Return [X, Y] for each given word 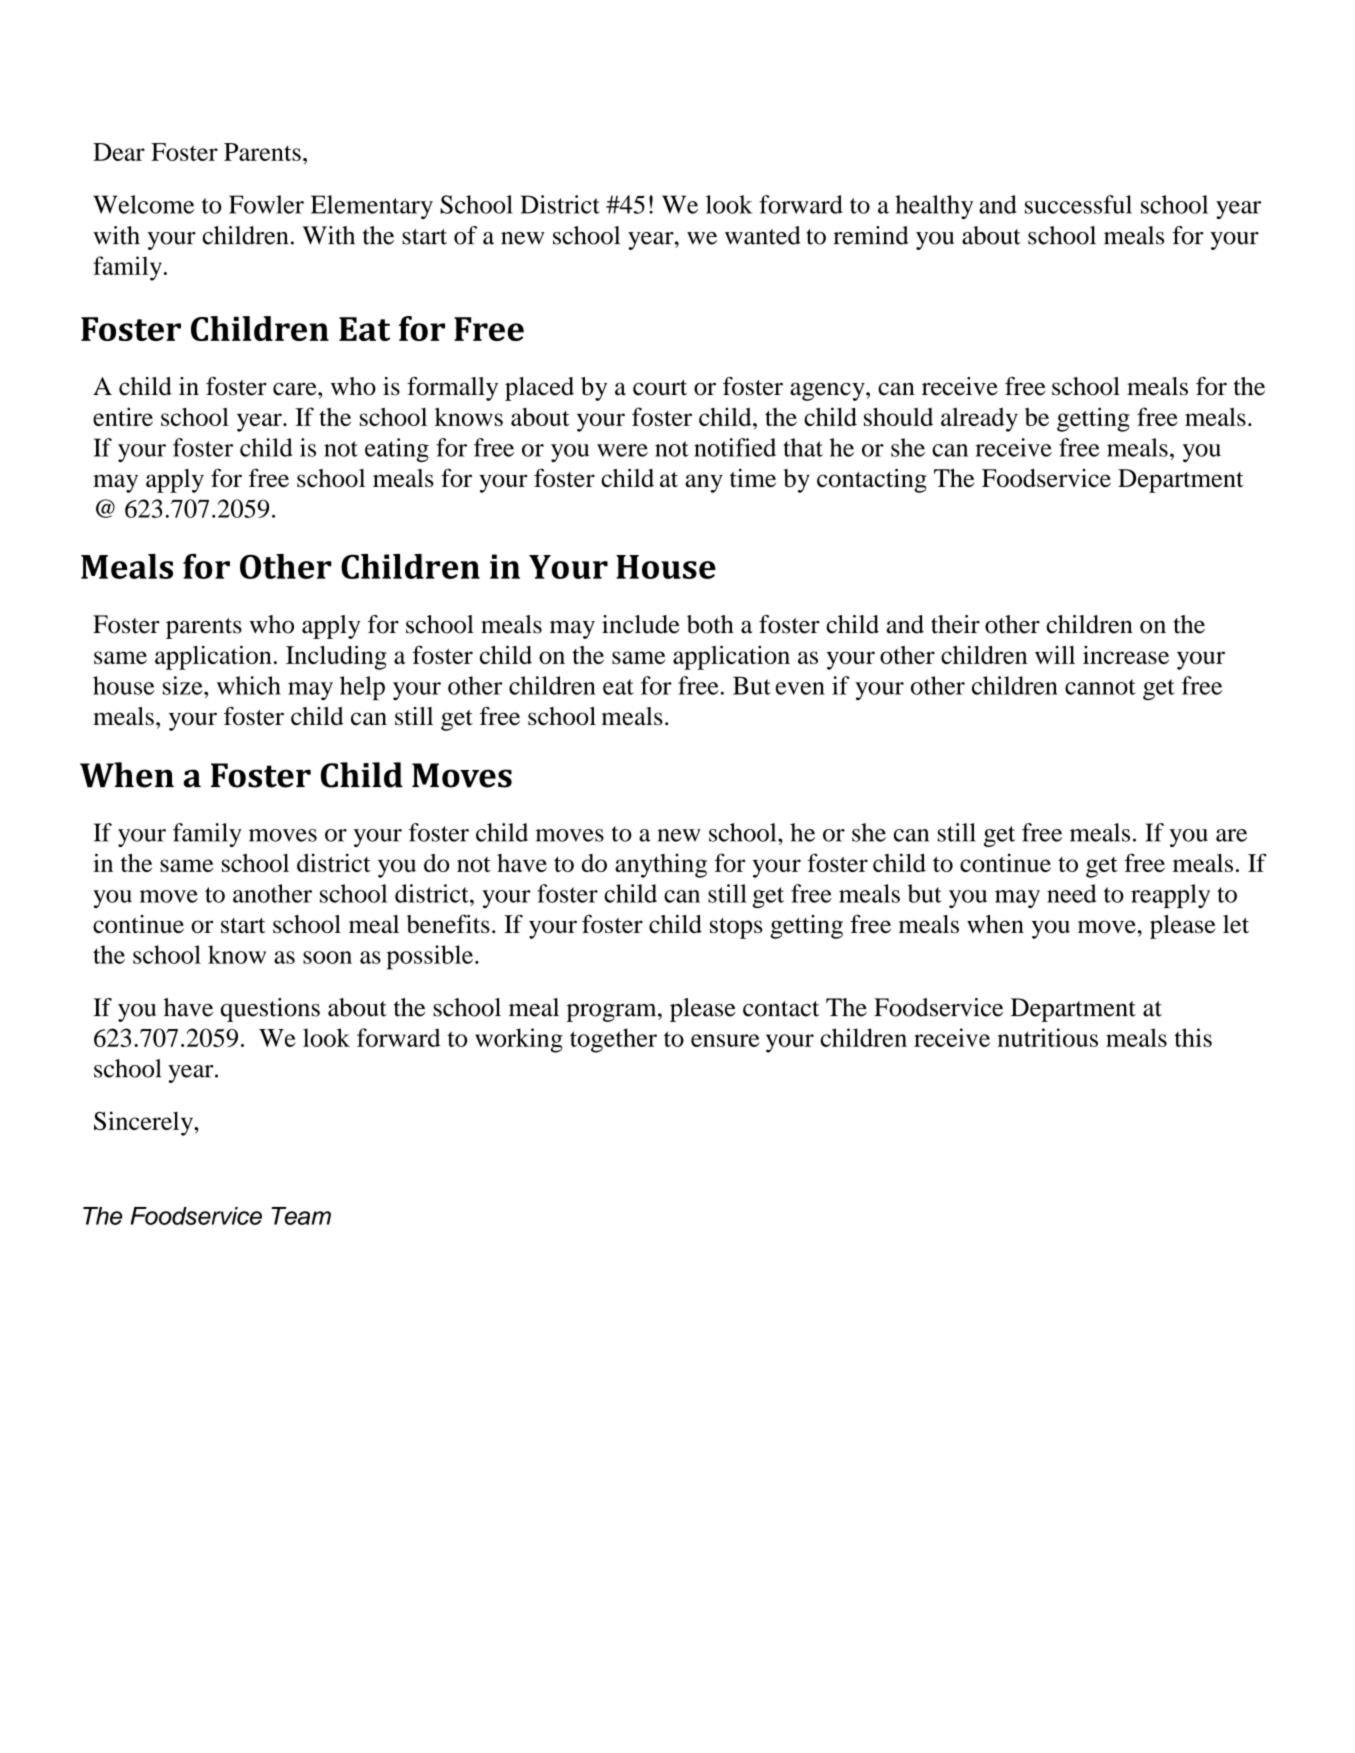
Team [301, 1216]
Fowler [266, 204]
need [1071, 893]
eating [397, 450]
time [753, 478]
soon [327, 957]
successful [1078, 204]
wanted [763, 235]
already [979, 420]
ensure [725, 1040]
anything [661, 865]
